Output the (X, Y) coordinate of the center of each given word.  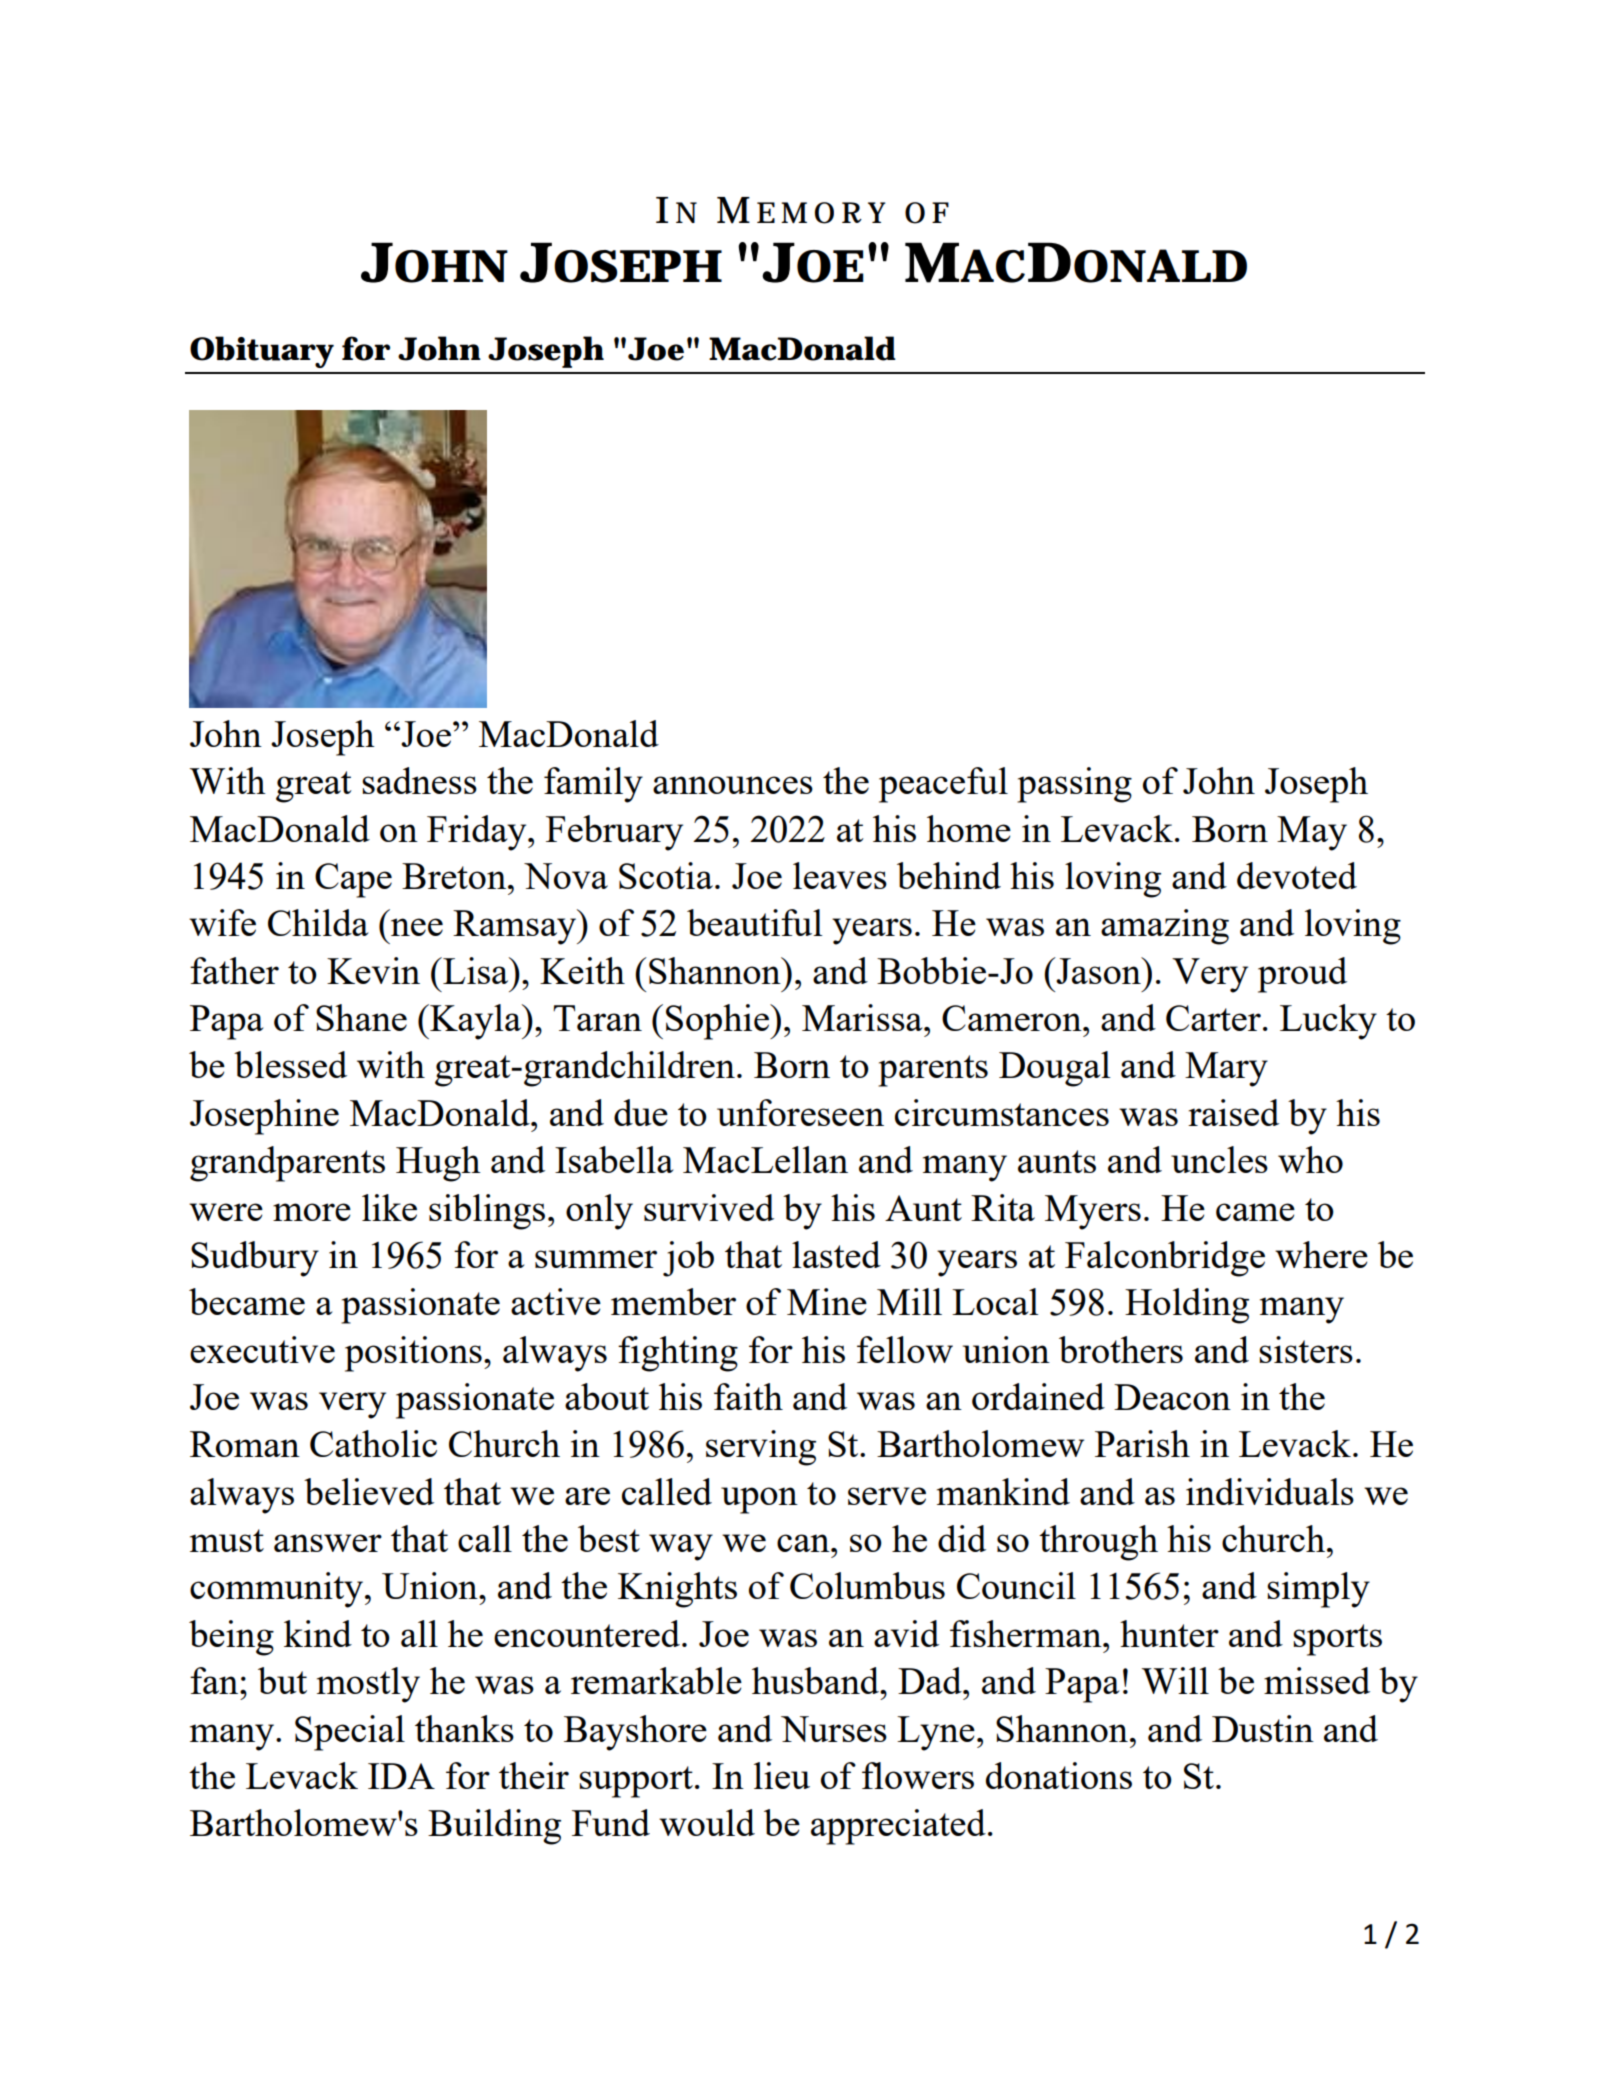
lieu (782, 1775)
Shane (361, 1017)
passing (1074, 785)
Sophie (718, 1022)
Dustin (1263, 1728)
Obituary (262, 352)
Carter (1213, 1018)
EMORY (821, 213)
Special (350, 1733)
